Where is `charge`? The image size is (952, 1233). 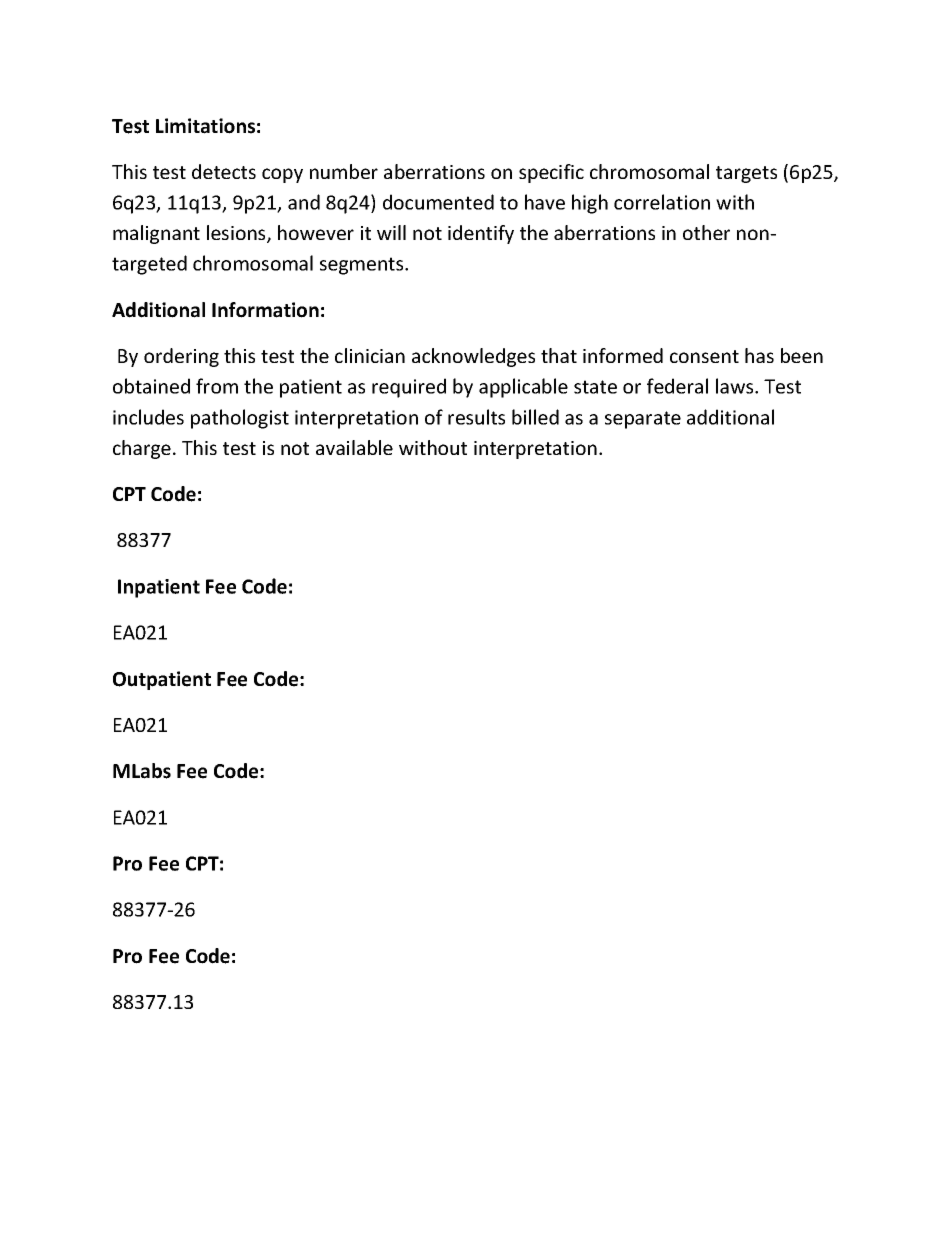 charge is located at coordinates (142, 449).
